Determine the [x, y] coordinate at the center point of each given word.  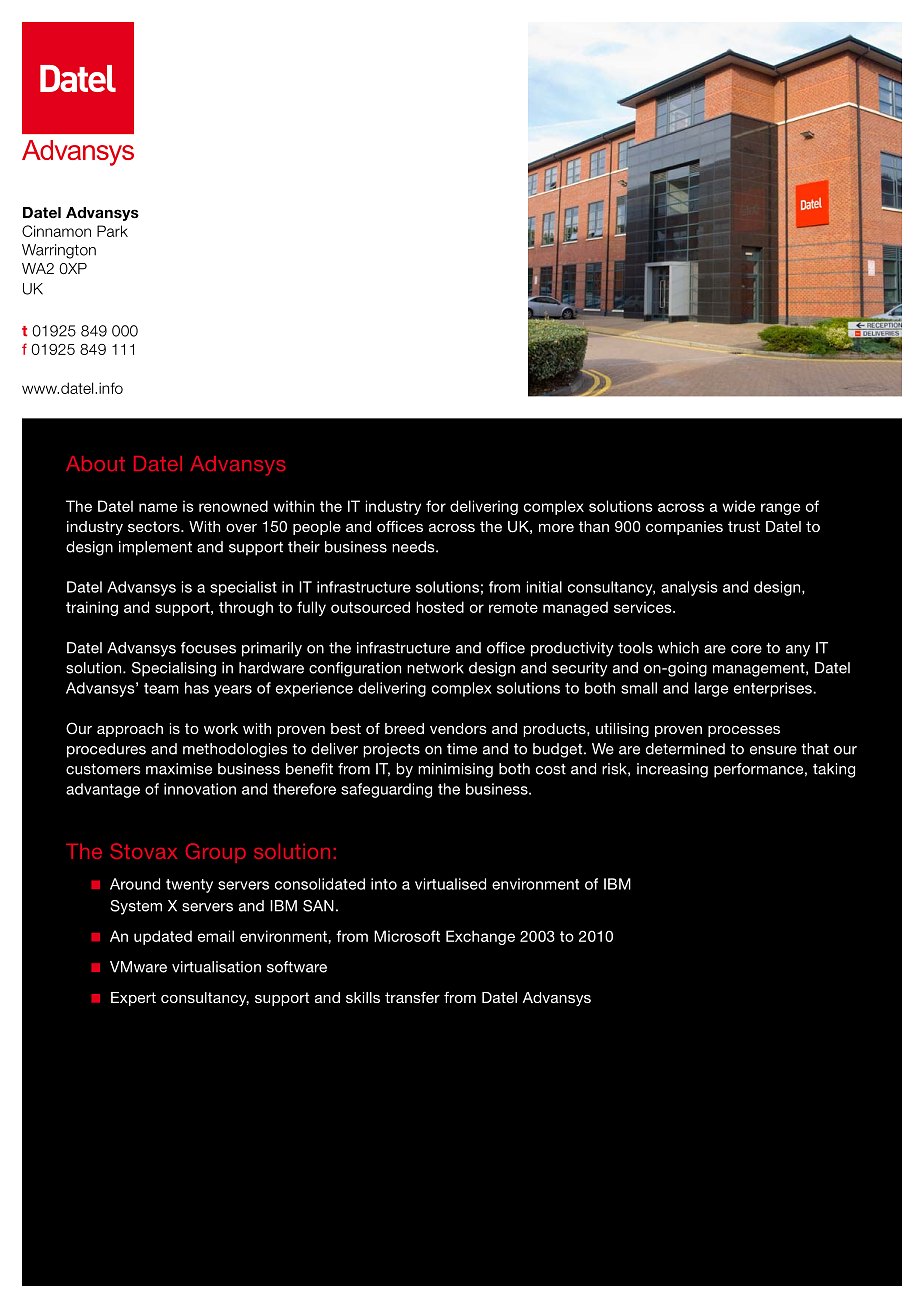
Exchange [480, 937]
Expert [133, 999]
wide [738, 506]
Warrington [59, 251]
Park [112, 231]
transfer [412, 997]
